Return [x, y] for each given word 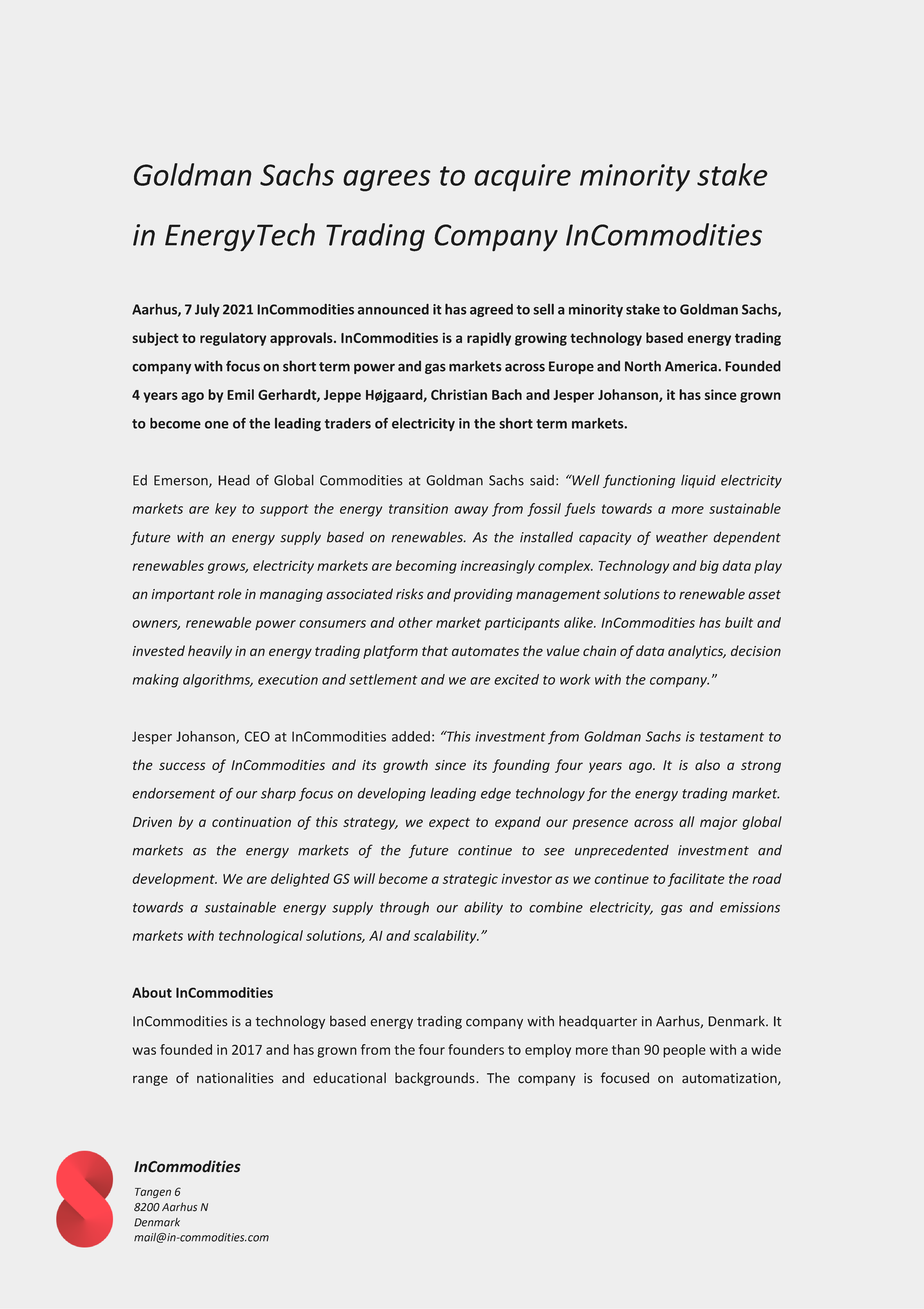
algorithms [218, 681]
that [435, 650]
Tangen [153, 1193]
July [207, 310]
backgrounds [436, 1079]
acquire [522, 178]
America [692, 366]
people [684, 1051]
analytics [697, 652]
